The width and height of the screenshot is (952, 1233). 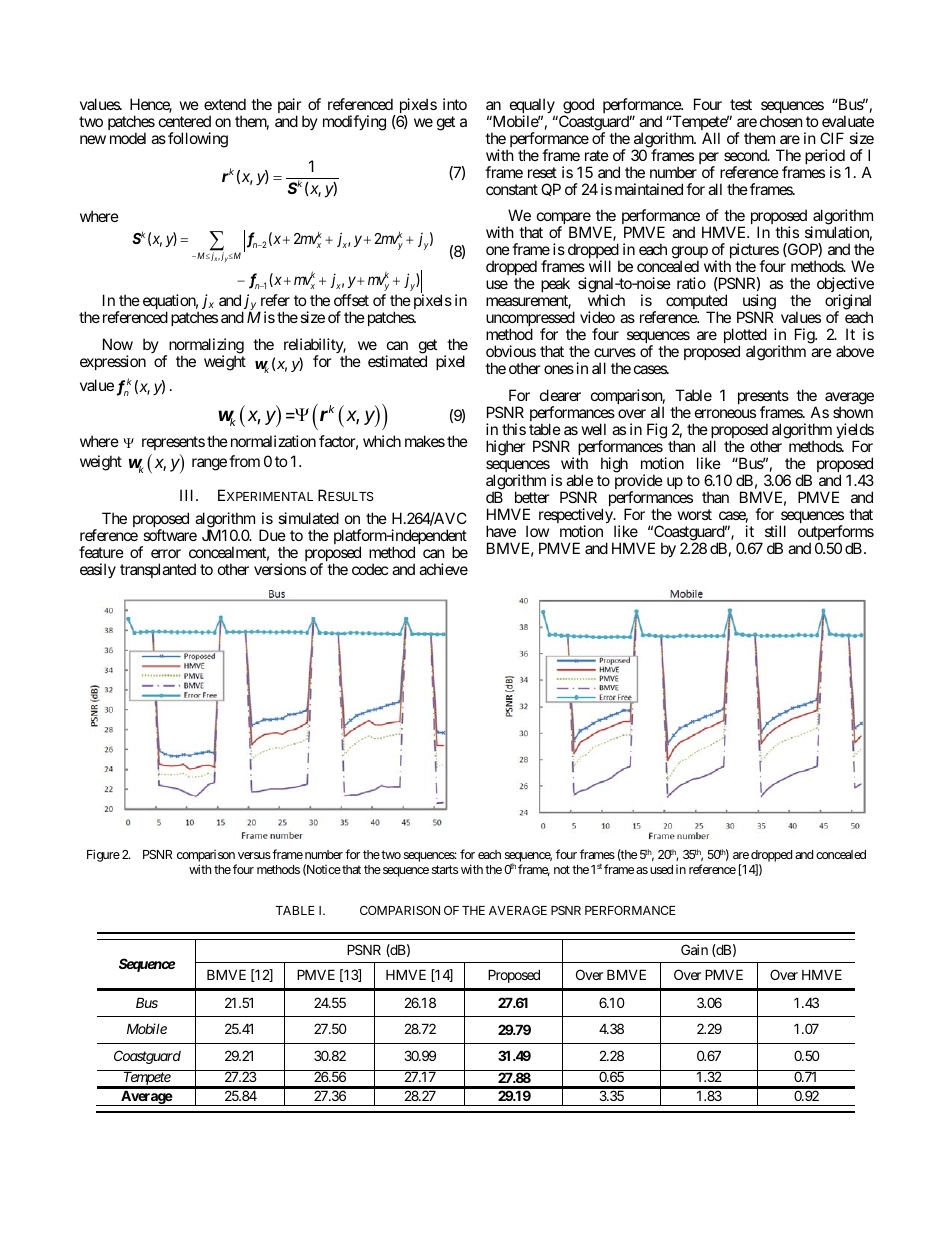 I want to click on used, so click(x=661, y=869).
